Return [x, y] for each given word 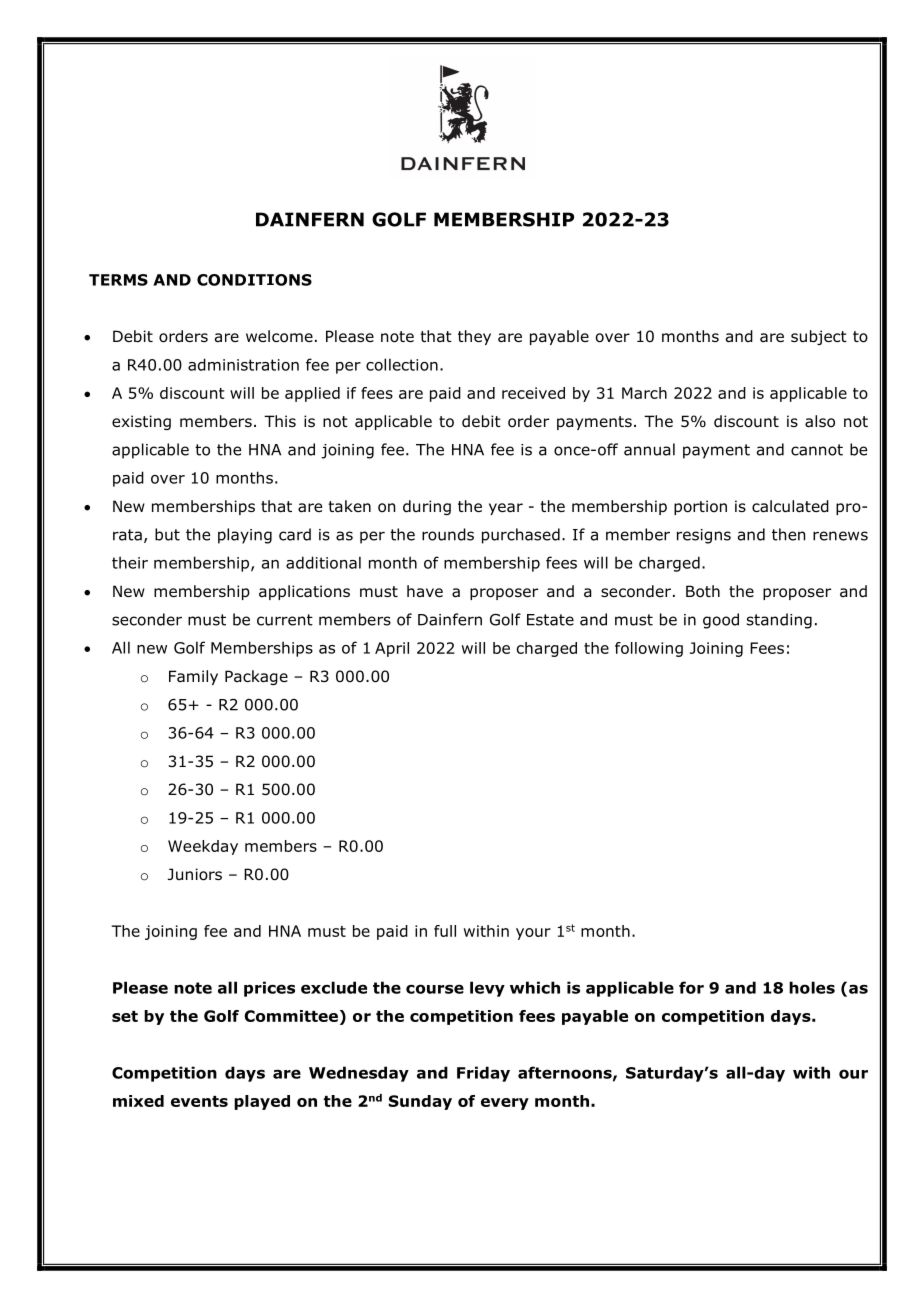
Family [193, 677]
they [474, 337]
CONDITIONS [254, 280]
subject [819, 337]
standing [779, 621]
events [199, 1101]
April [392, 649]
